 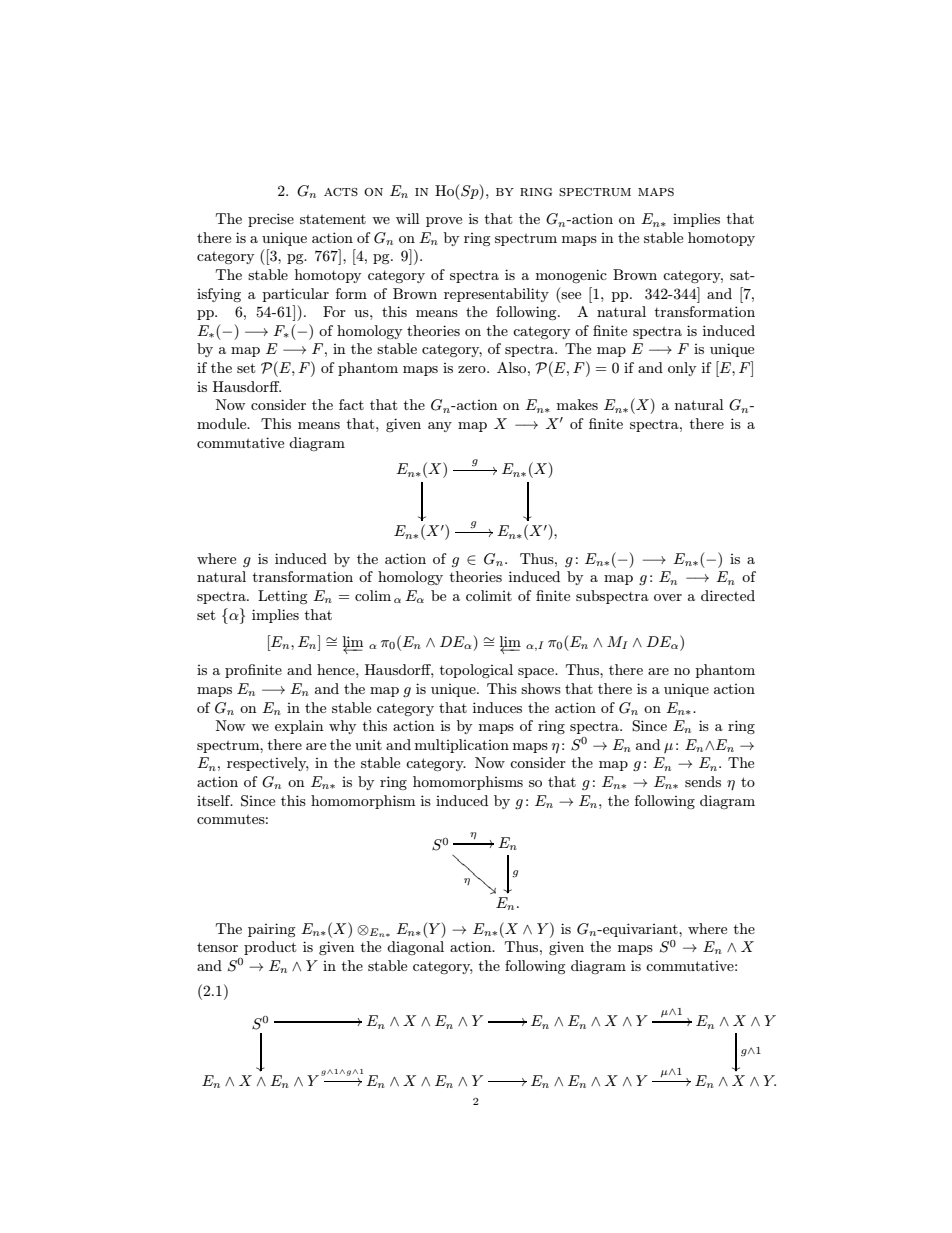 I want to click on topological, so click(x=476, y=671).
